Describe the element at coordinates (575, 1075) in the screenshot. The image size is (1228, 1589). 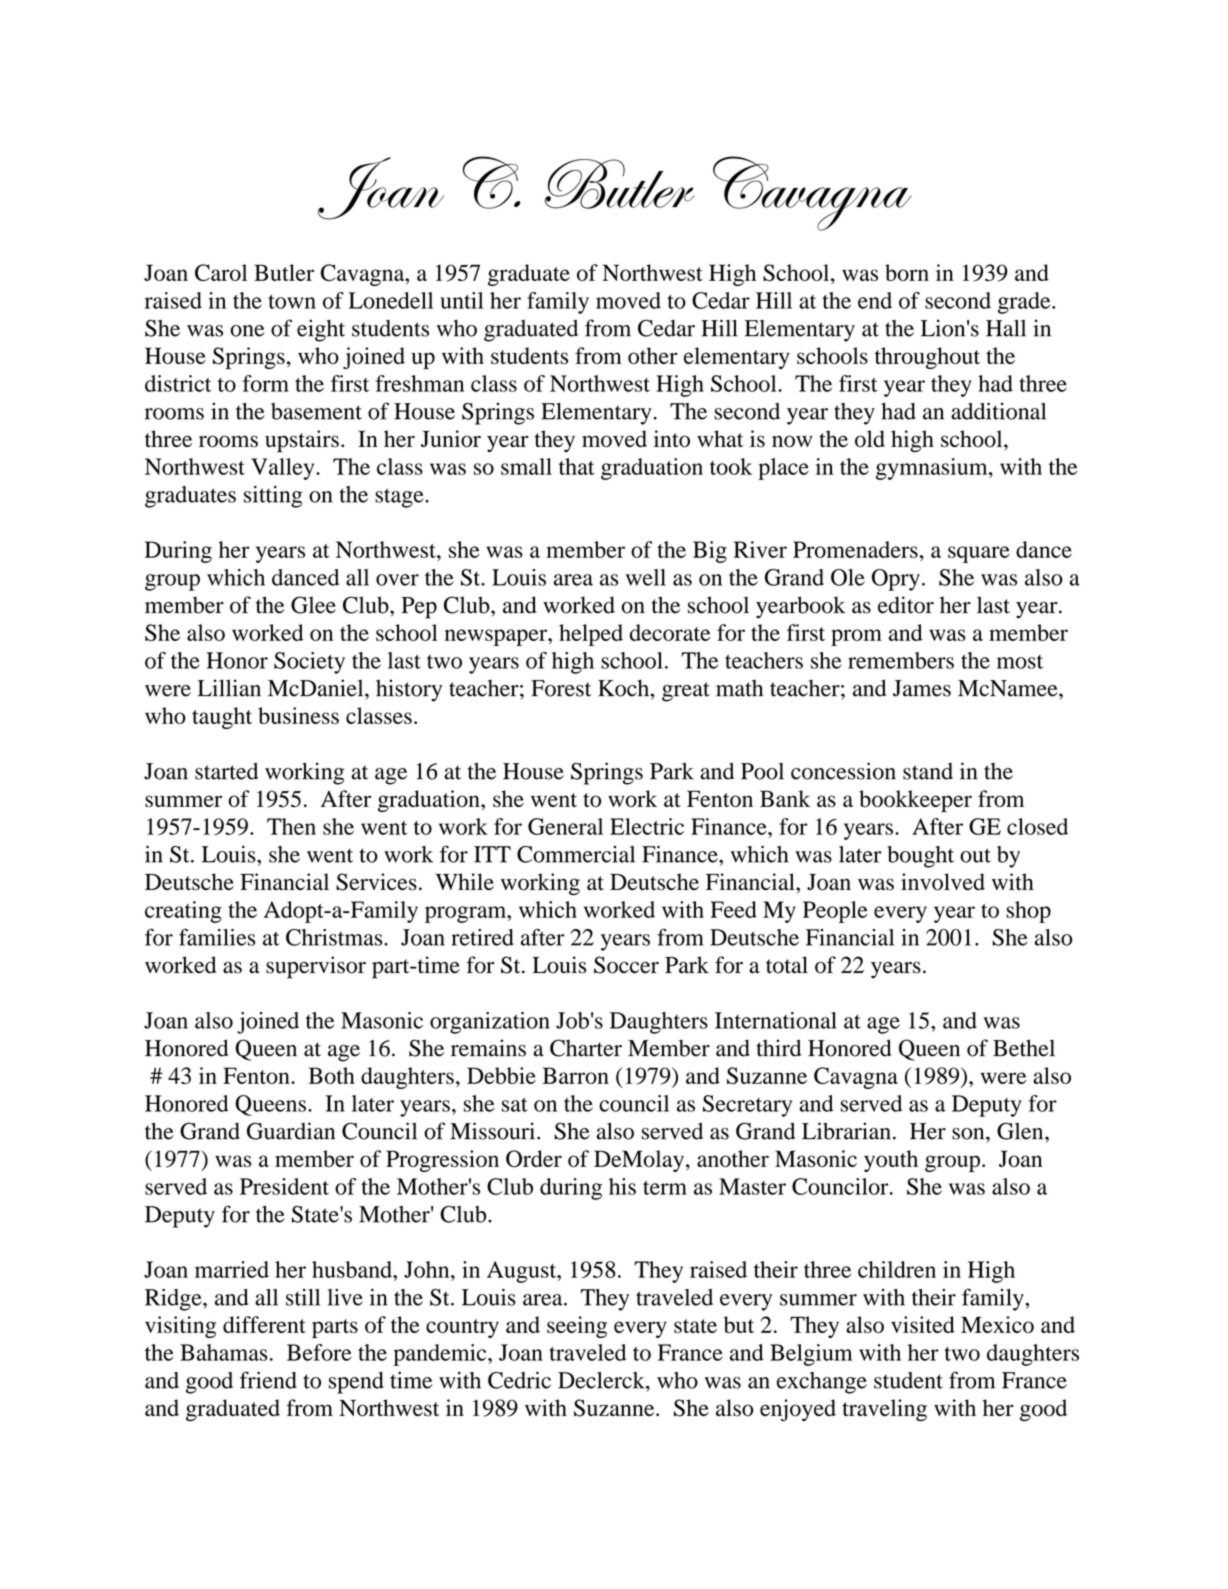
I see `Barron` at that location.
